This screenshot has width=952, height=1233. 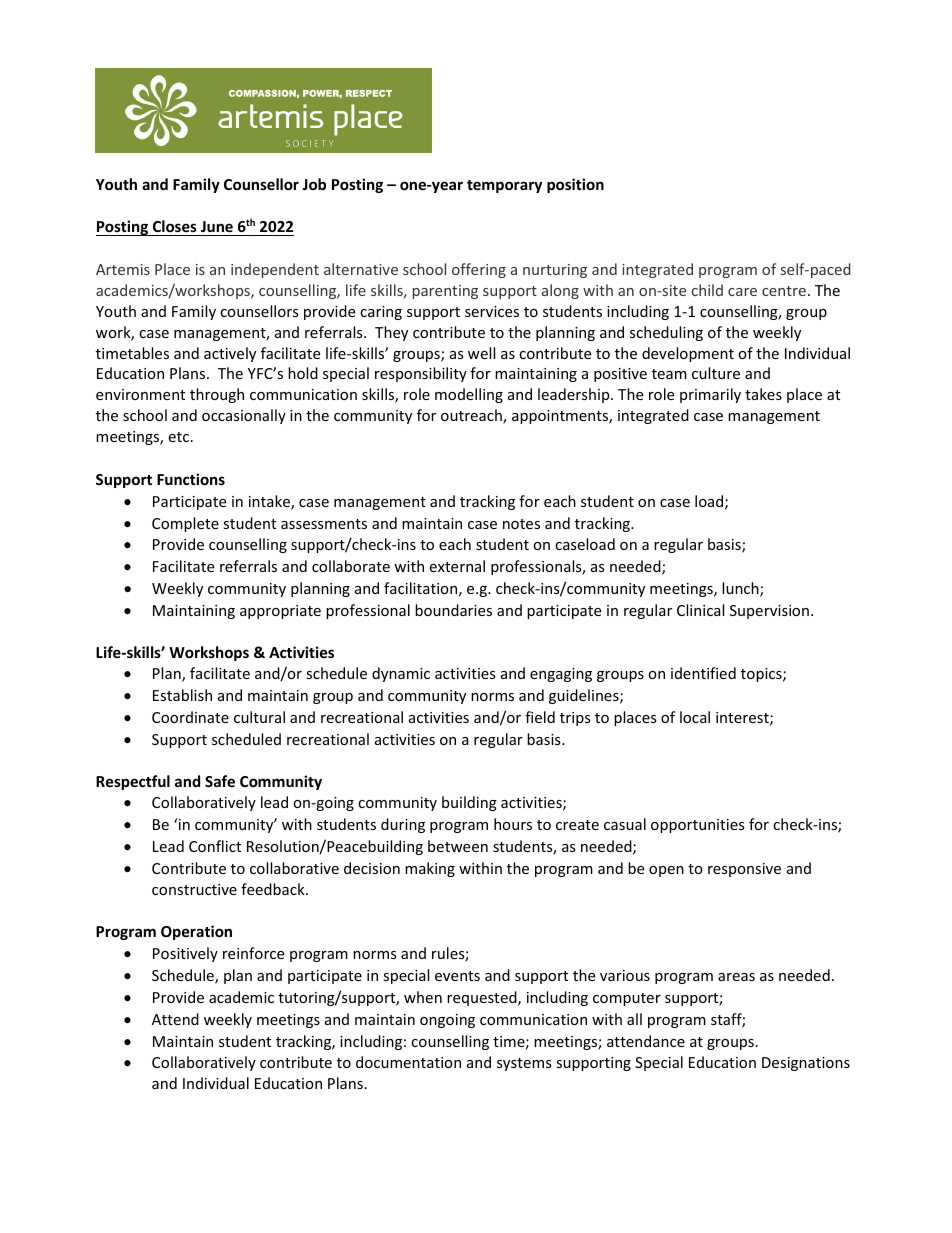 I want to click on Safe, so click(x=220, y=781).
